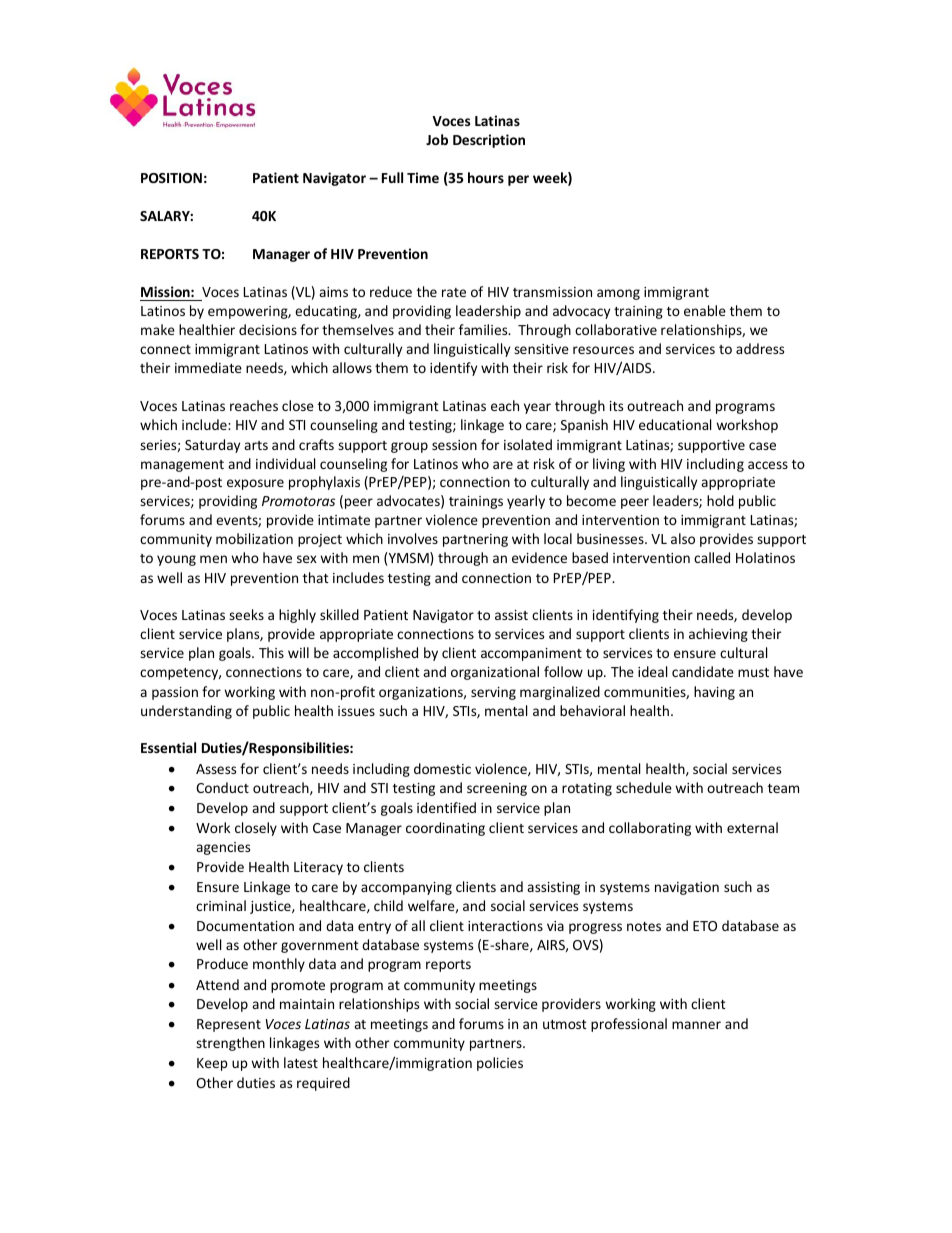 This page has width=952, height=1233. Describe the element at coordinates (486, 177) in the page. I see `hours` at that location.
